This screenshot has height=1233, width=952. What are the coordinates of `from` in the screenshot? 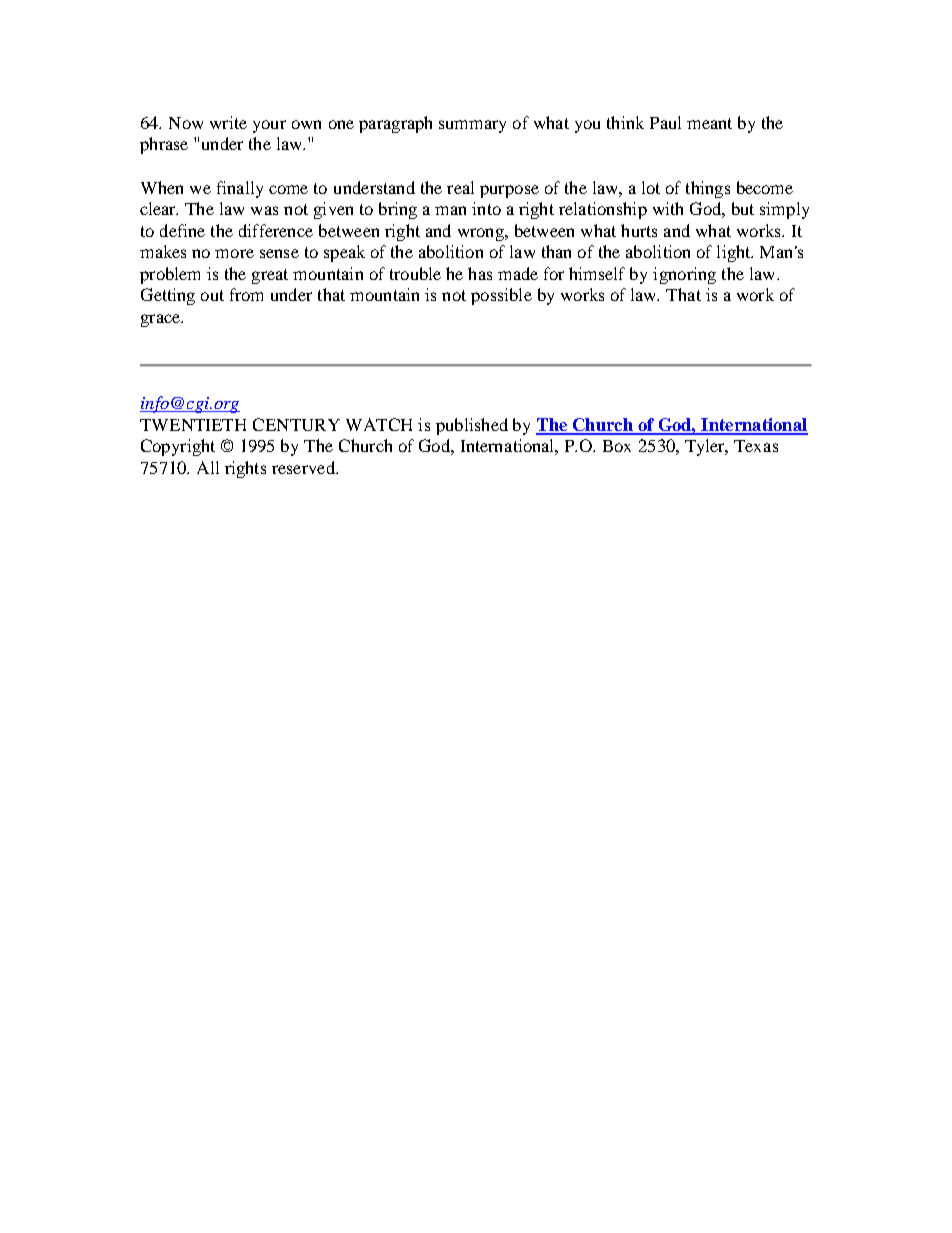 It's located at (246, 294).
